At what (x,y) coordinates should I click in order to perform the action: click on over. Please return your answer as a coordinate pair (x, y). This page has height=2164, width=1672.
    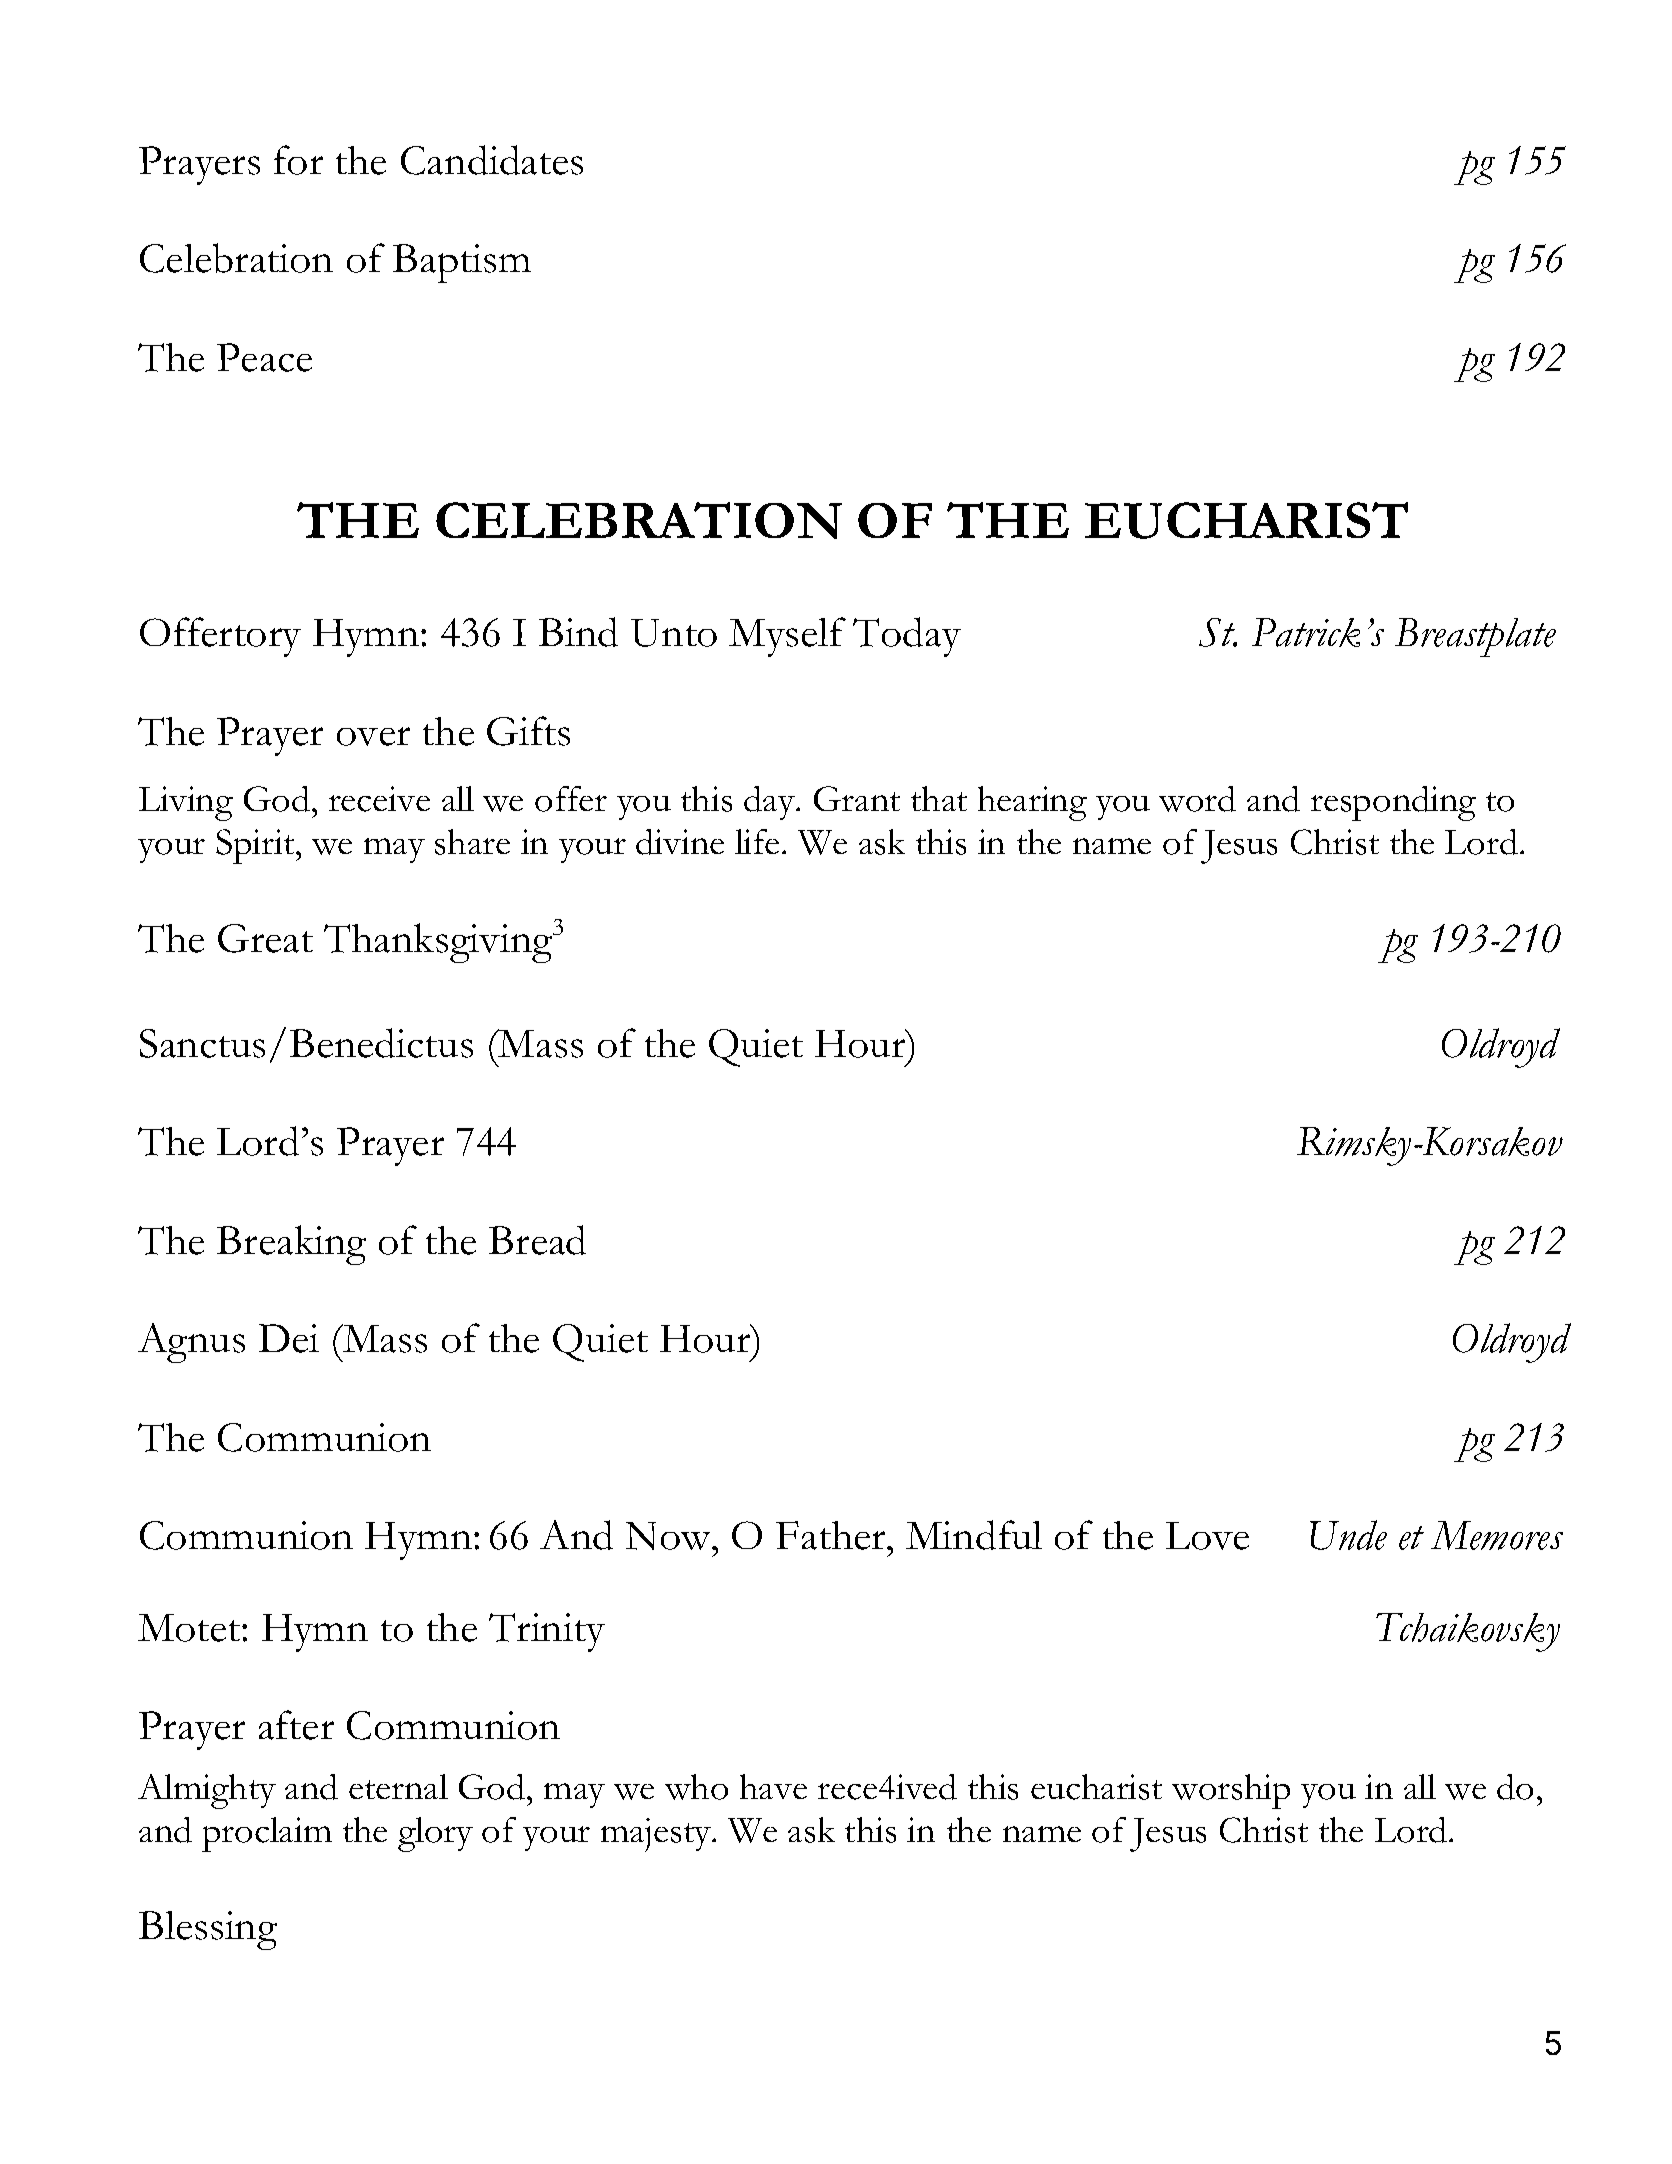
    Looking at the image, I should click on (373, 736).
